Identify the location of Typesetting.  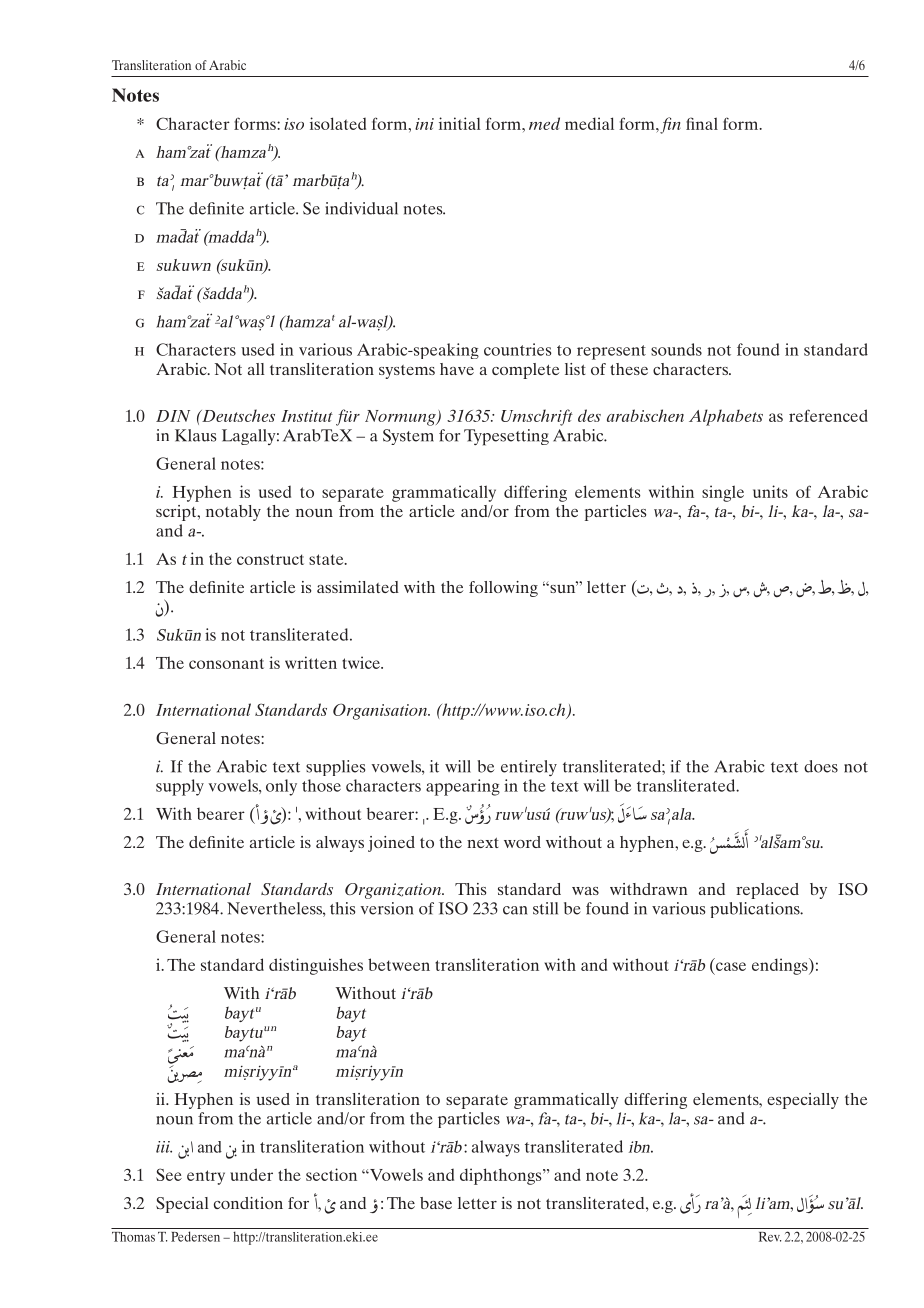
(506, 437).
